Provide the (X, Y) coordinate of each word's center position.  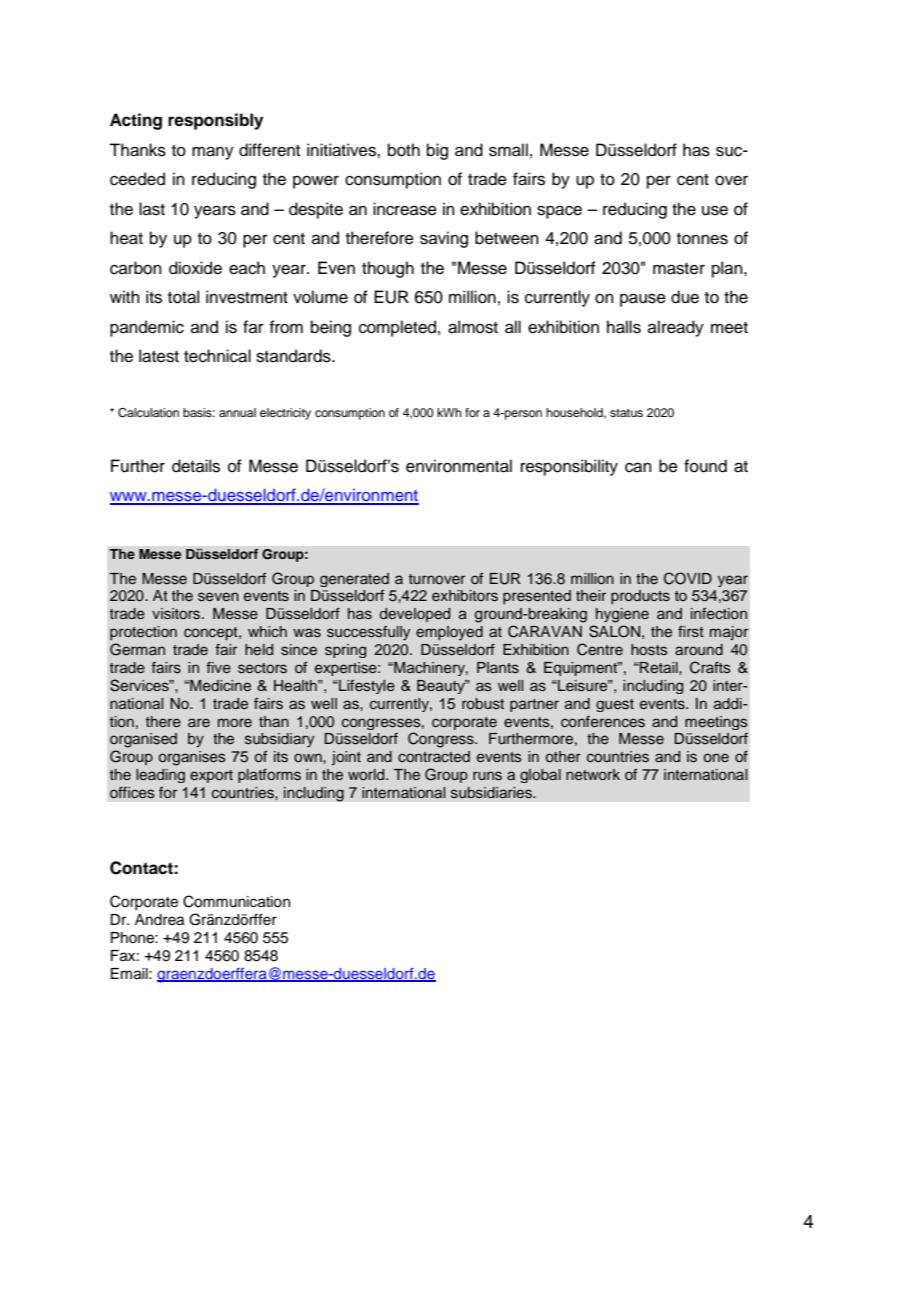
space (559, 212)
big (437, 151)
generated (354, 580)
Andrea (159, 920)
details (196, 466)
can (638, 467)
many (213, 153)
